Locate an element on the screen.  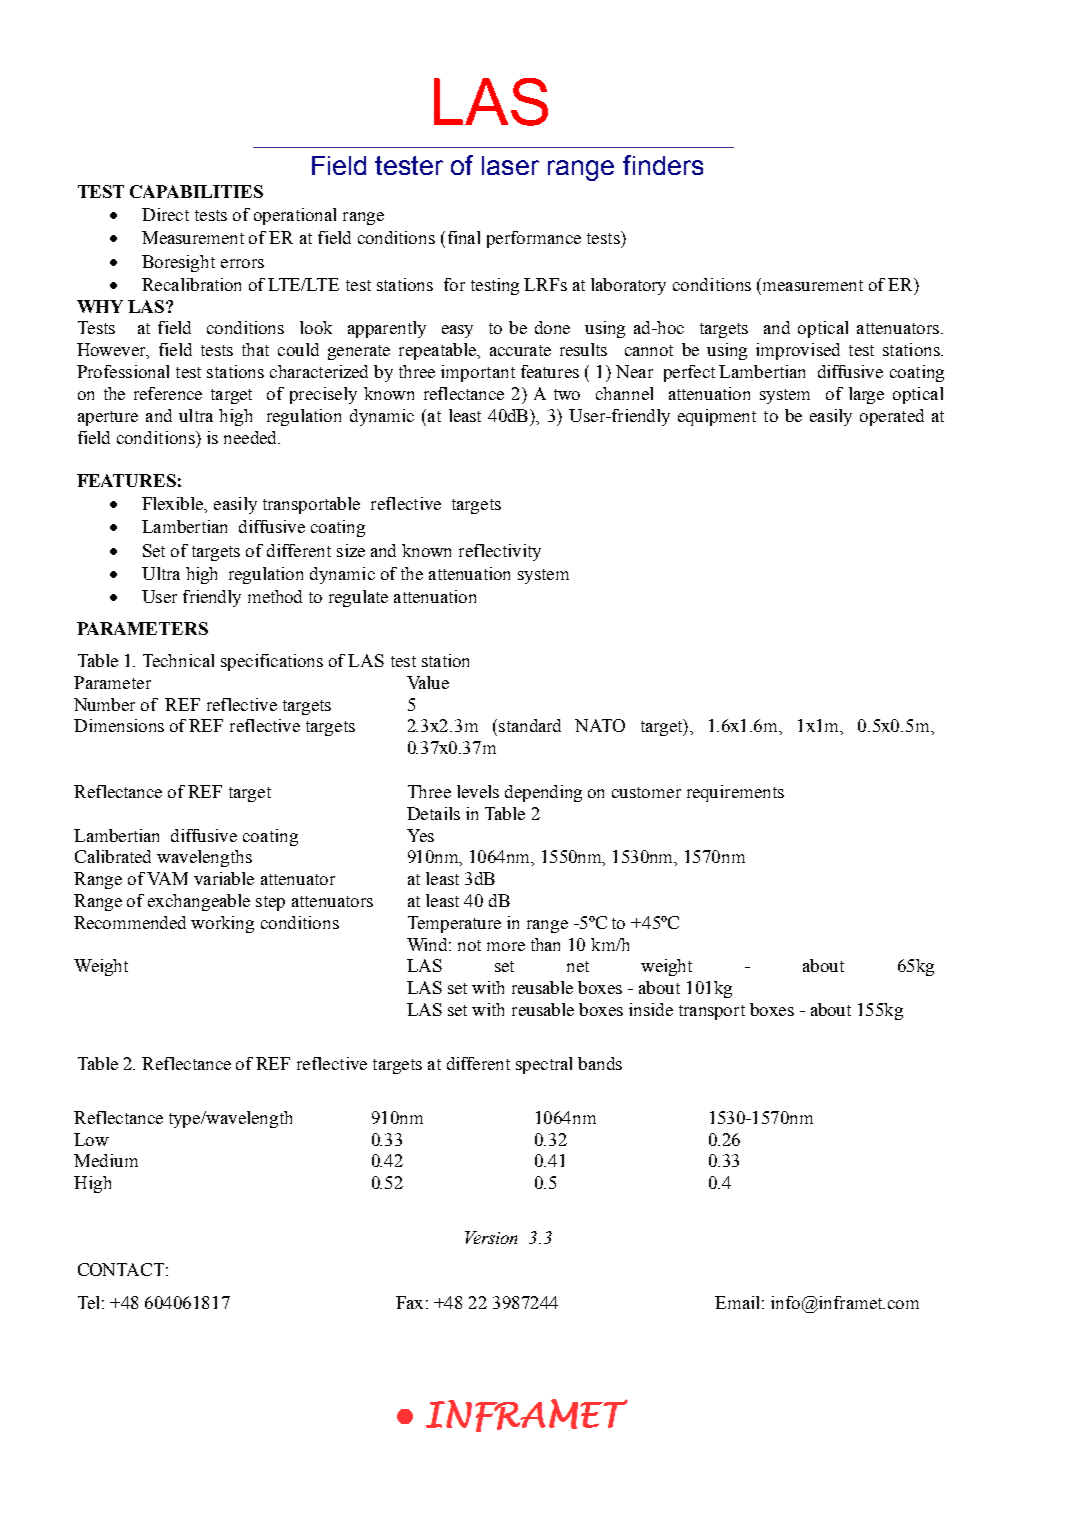
laser is located at coordinates (510, 165).
